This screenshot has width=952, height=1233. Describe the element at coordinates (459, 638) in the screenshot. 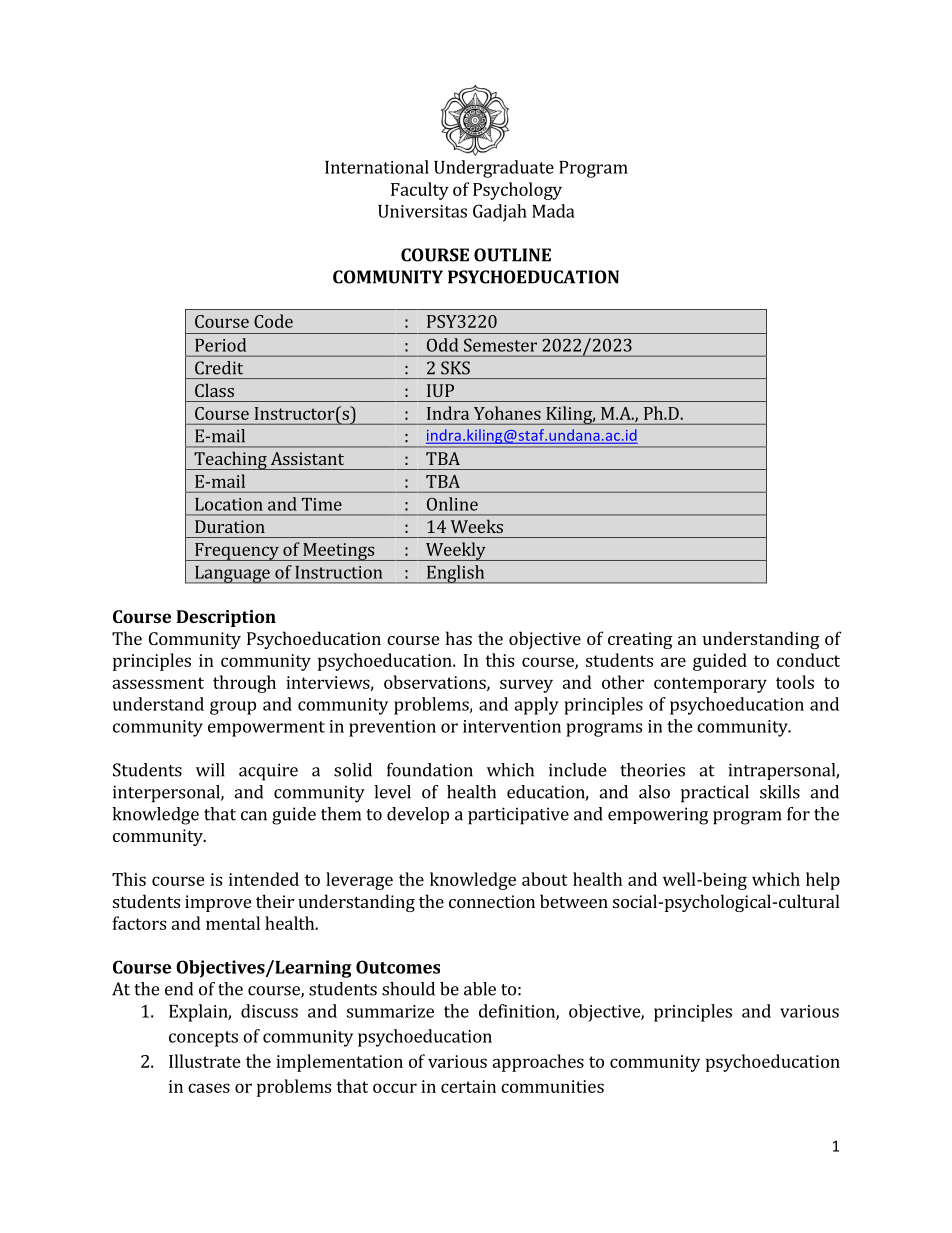

I see `has` at that location.
